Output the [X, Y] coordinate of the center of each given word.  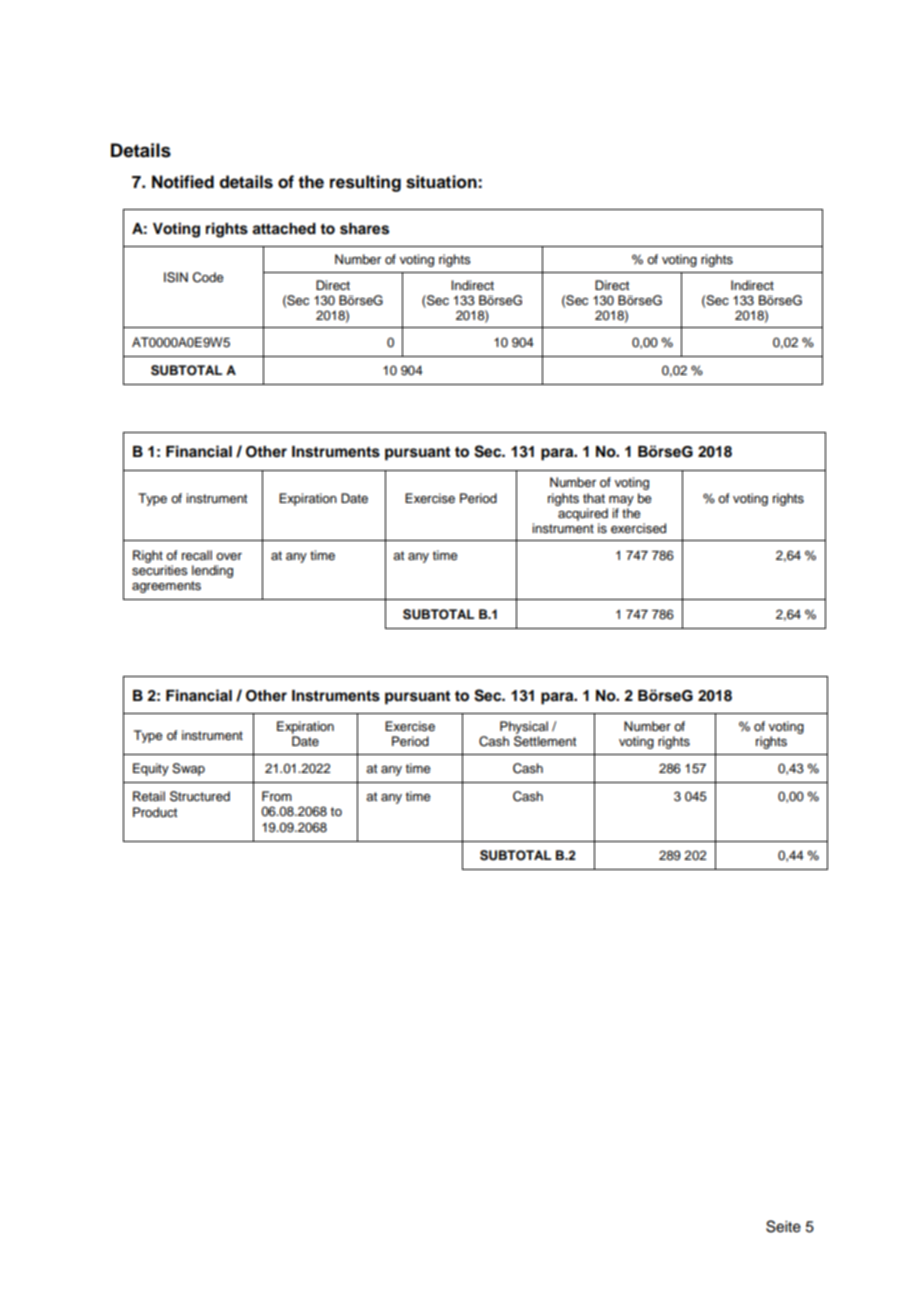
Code [208, 277]
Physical [524, 727]
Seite [783, 1226]
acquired [583, 514]
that [594, 498]
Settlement [545, 741]
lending [212, 571]
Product [155, 812]
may [621, 501]
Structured [200, 796]
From [277, 796]
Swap [188, 769]
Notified [183, 182]
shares [364, 229]
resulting [365, 183]
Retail [149, 796]
